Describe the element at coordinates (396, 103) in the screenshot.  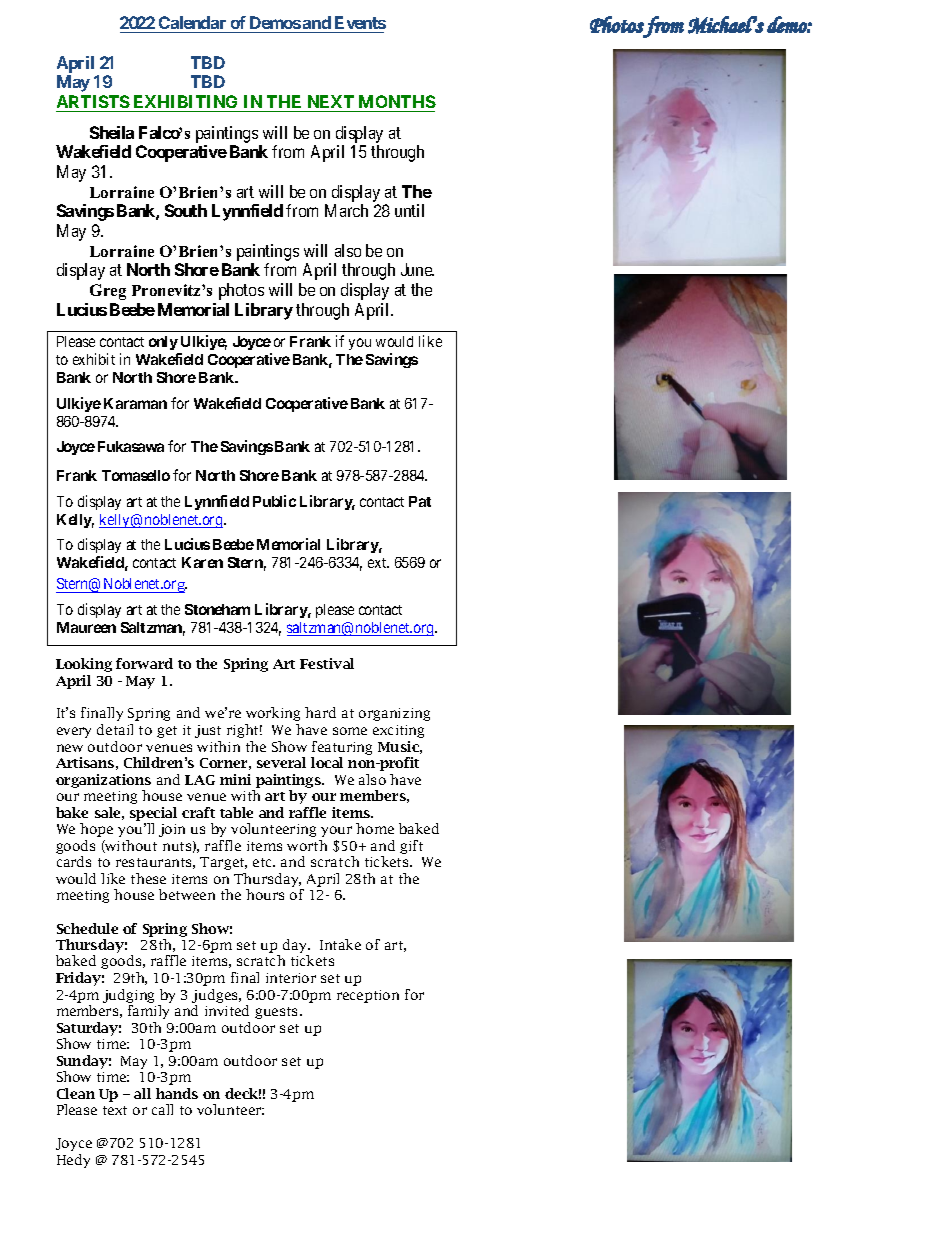
I see `MONTHS` at that location.
